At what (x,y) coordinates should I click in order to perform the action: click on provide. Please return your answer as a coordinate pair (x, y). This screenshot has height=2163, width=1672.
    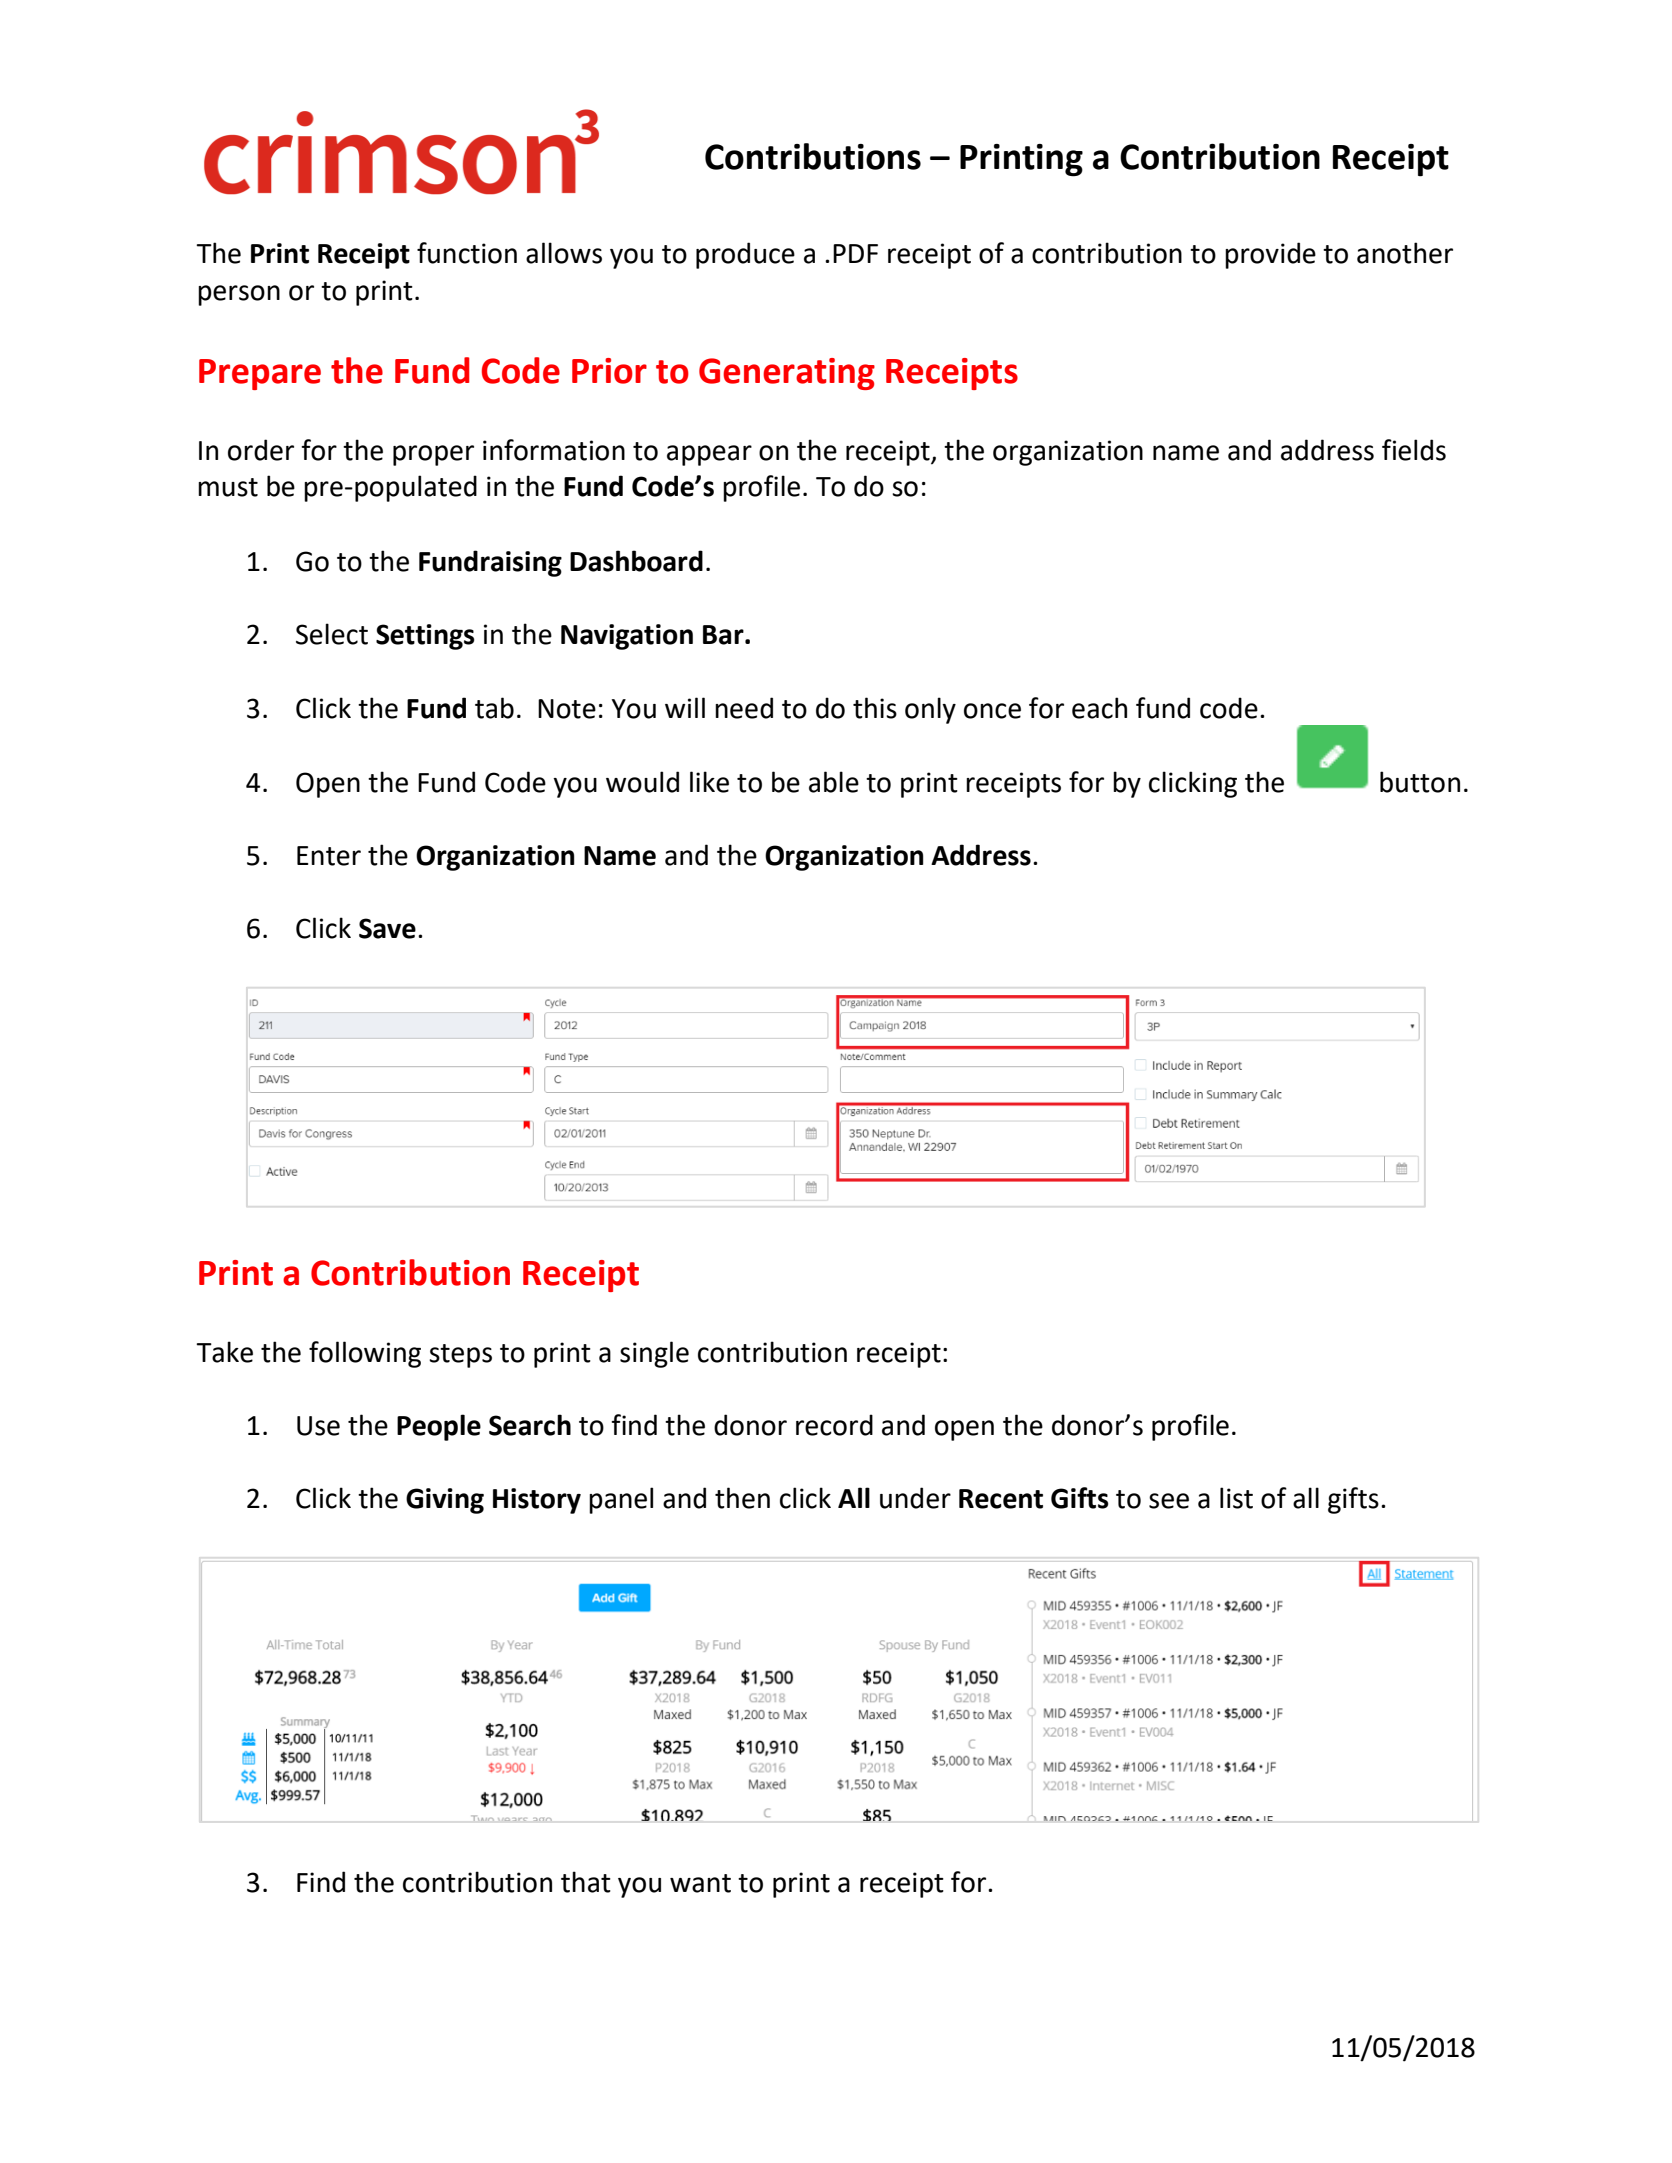
    Looking at the image, I should click on (1270, 255).
